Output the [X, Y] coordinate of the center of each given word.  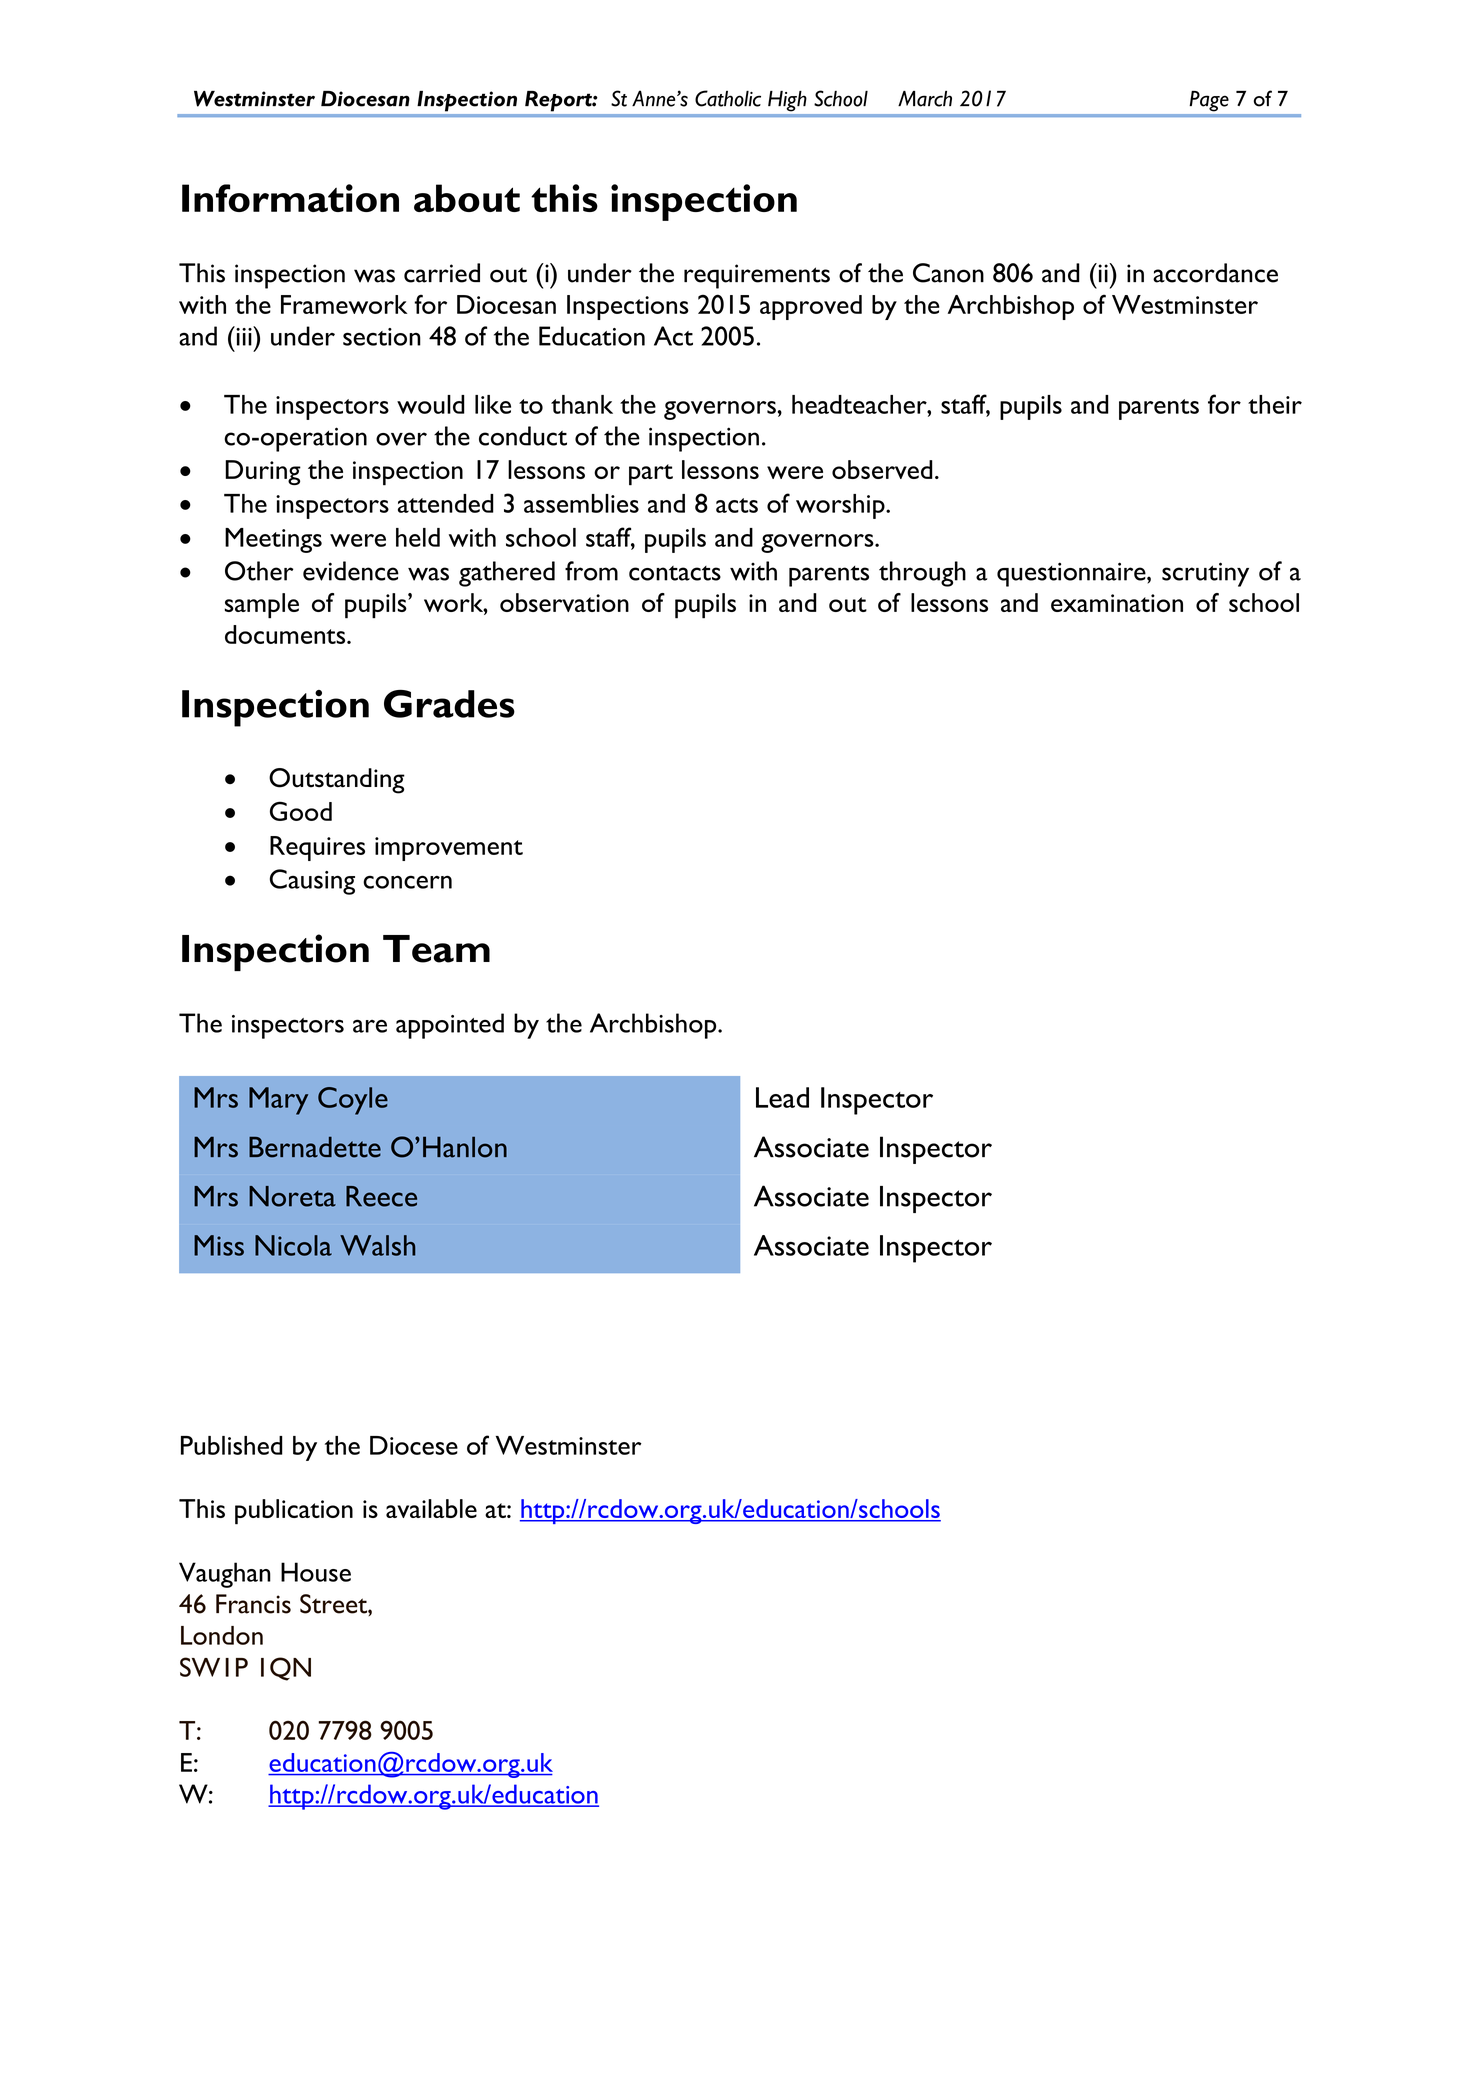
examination [1117, 603]
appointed [450, 1026]
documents [286, 634]
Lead [782, 1097]
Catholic [728, 98]
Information [290, 198]
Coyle [353, 1101]
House [316, 1572]
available [431, 1508]
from [591, 571]
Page [1209, 101]
